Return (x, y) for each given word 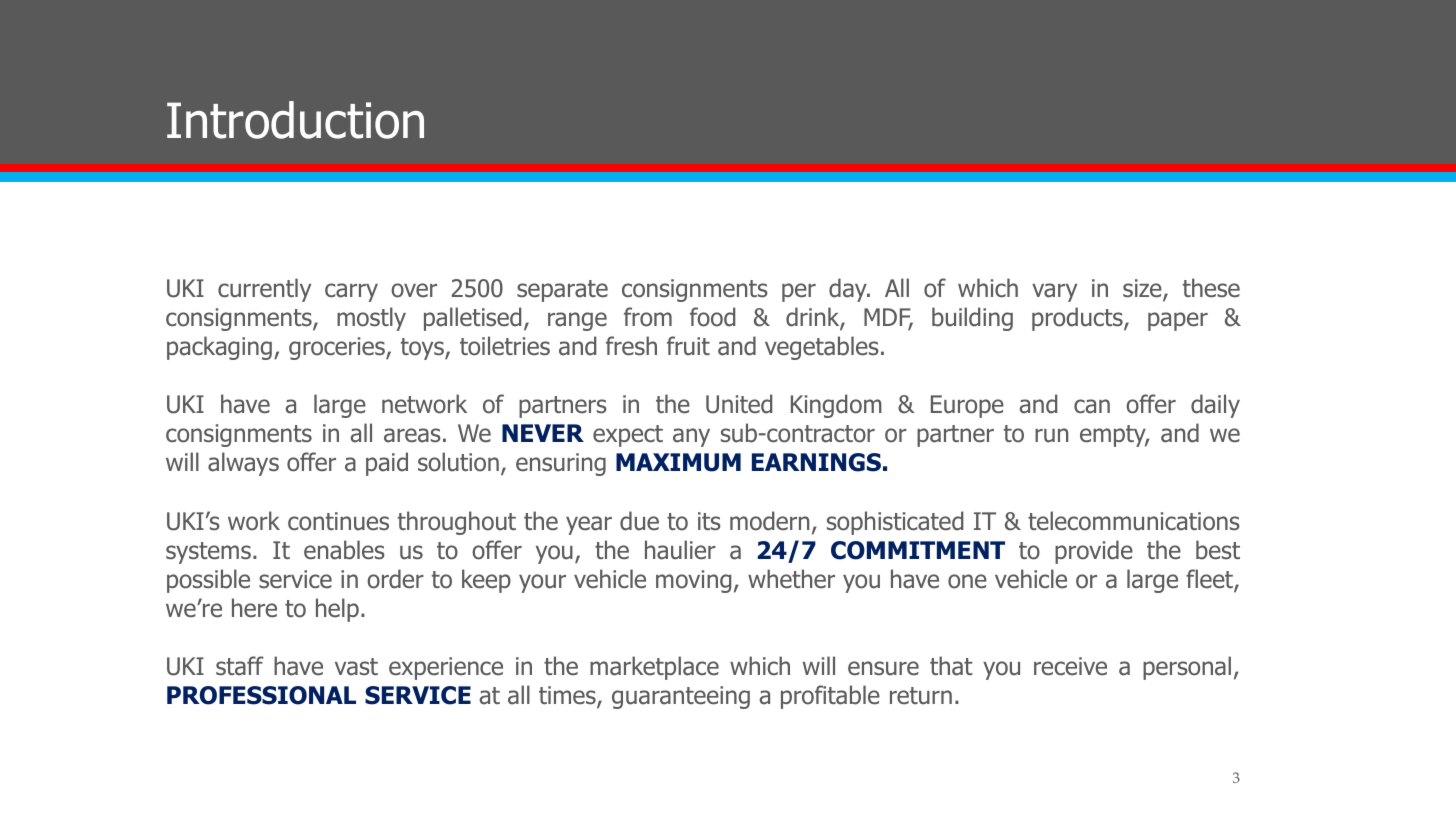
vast (356, 667)
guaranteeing (681, 697)
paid (387, 464)
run (1051, 435)
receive (1070, 666)
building (972, 319)
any (691, 437)
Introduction (295, 120)
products (1078, 319)
